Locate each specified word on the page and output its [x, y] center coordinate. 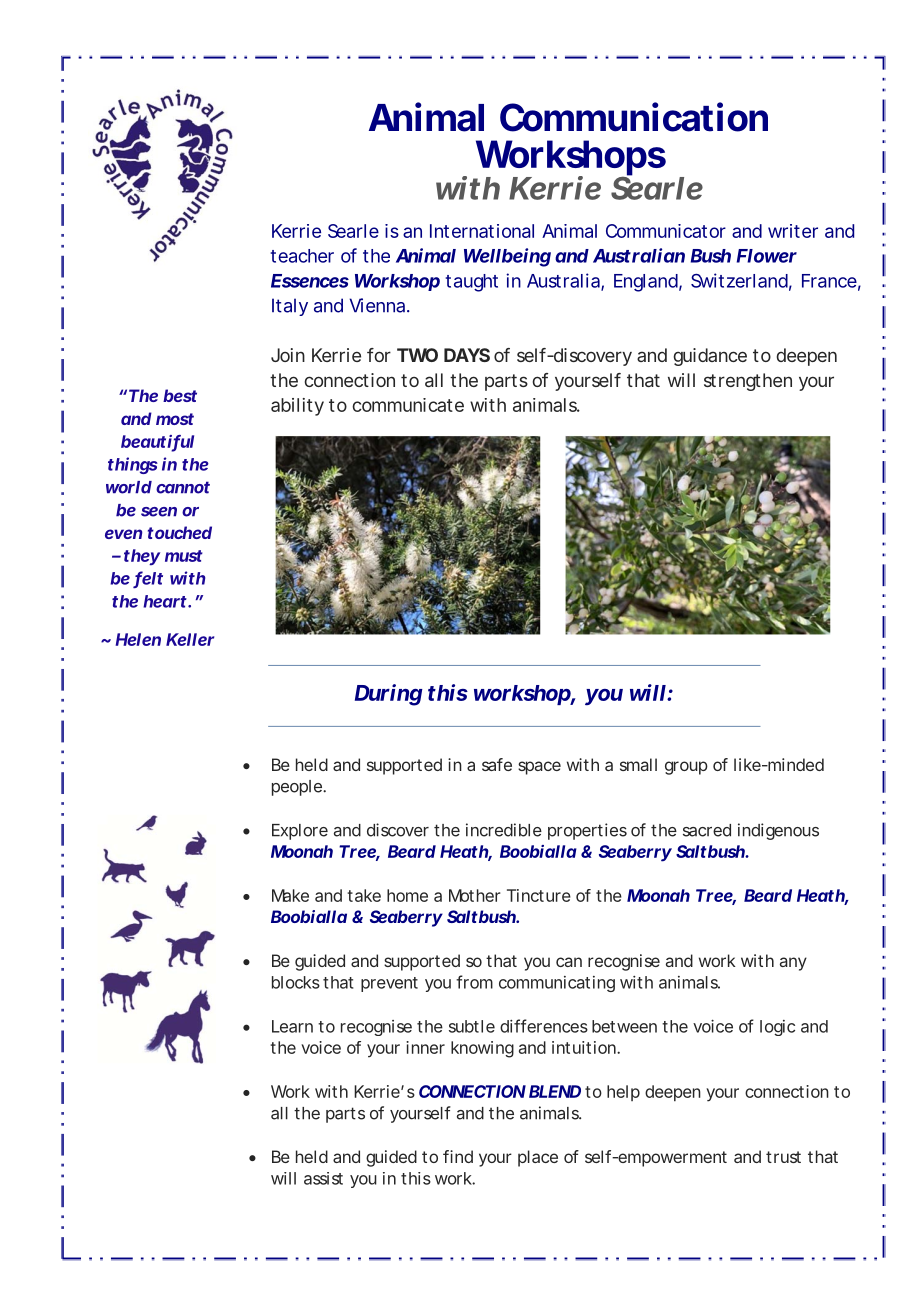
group [686, 768]
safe [497, 764]
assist [323, 1178]
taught [472, 283]
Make [290, 895]
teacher [302, 256]
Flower [767, 256]
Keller [190, 639]
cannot [183, 487]
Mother [475, 895]
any [793, 964]
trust [783, 1157]
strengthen [748, 382]
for [379, 355]
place [538, 1158]
